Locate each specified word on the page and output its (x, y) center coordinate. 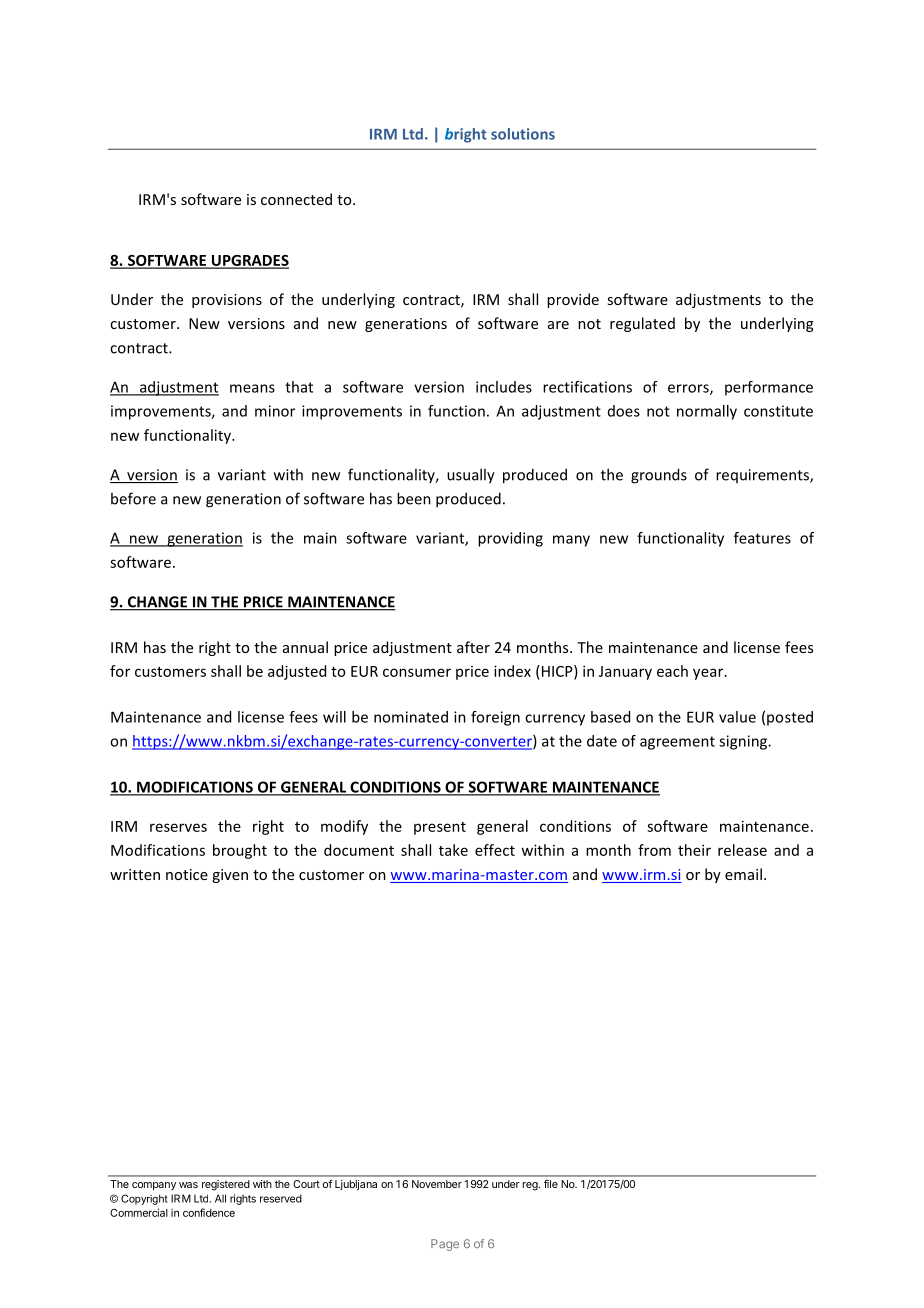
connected (296, 199)
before (133, 498)
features (762, 538)
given (230, 876)
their (694, 850)
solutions (523, 134)
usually (471, 476)
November (437, 1184)
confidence (209, 1212)
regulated (642, 324)
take (453, 850)
